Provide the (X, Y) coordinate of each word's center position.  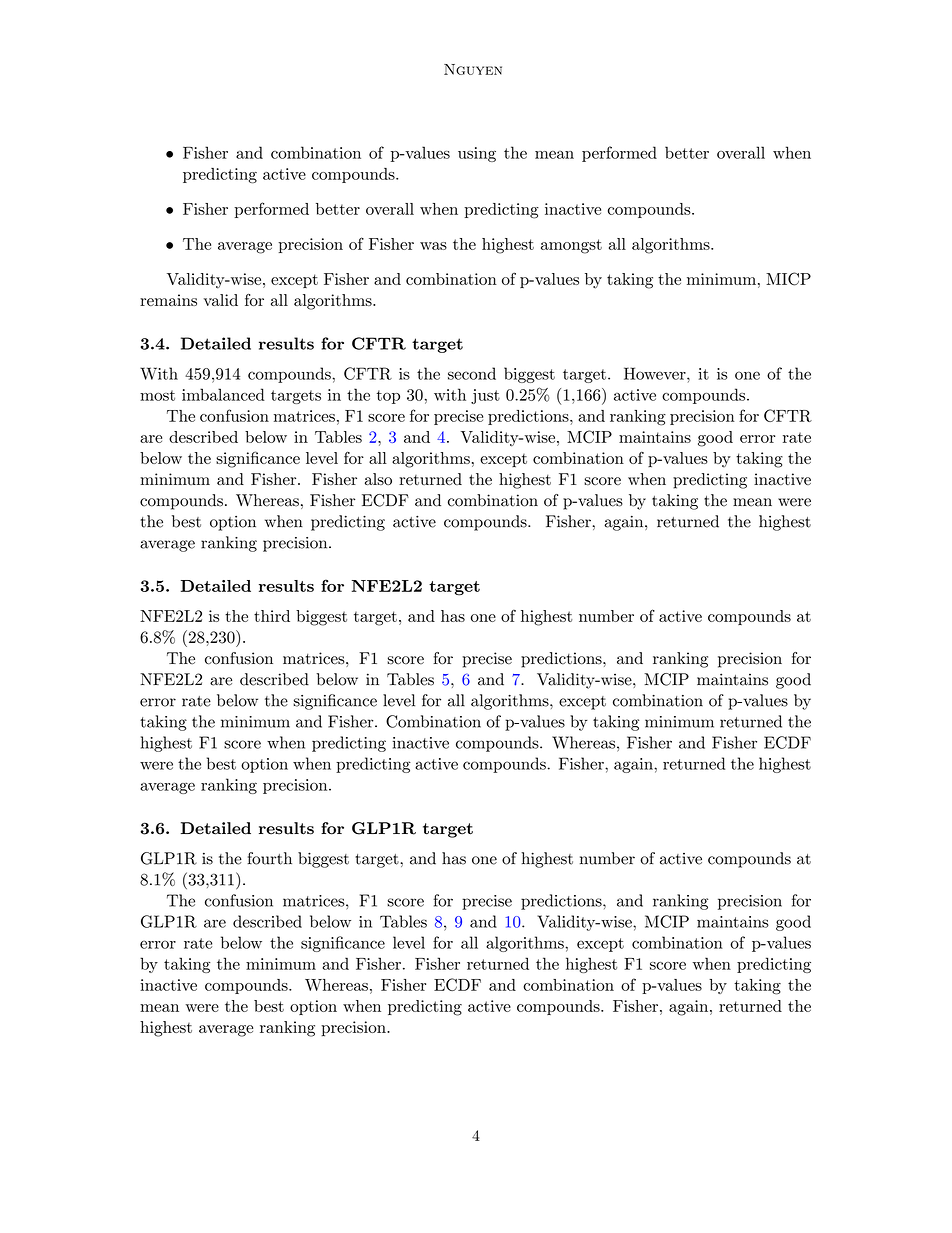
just (485, 396)
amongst (571, 246)
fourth (269, 858)
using (477, 154)
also (378, 479)
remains (168, 300)
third (272, 616)
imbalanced (223, 394)
